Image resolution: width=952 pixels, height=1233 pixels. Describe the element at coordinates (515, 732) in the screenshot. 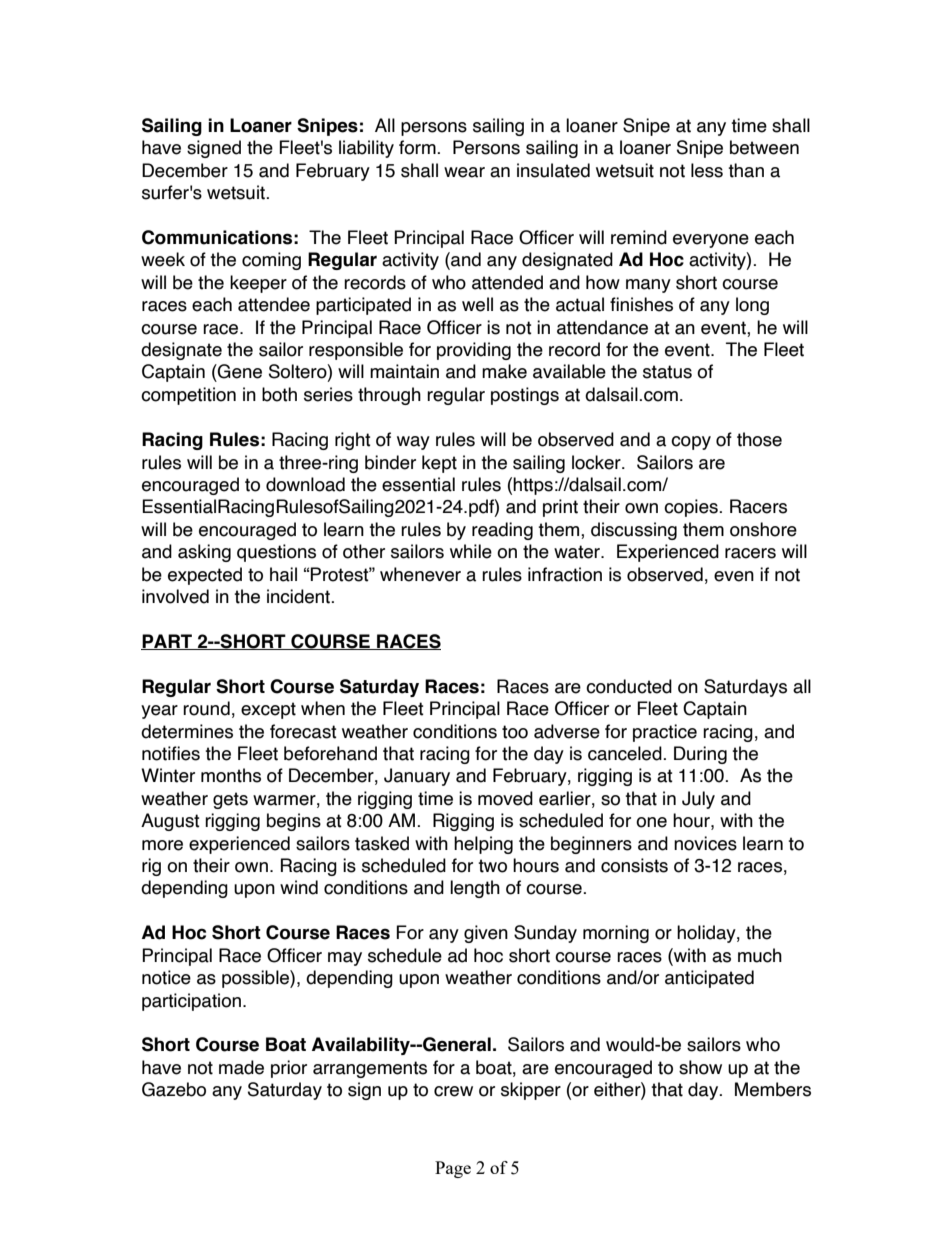

I see `too` at that location.
